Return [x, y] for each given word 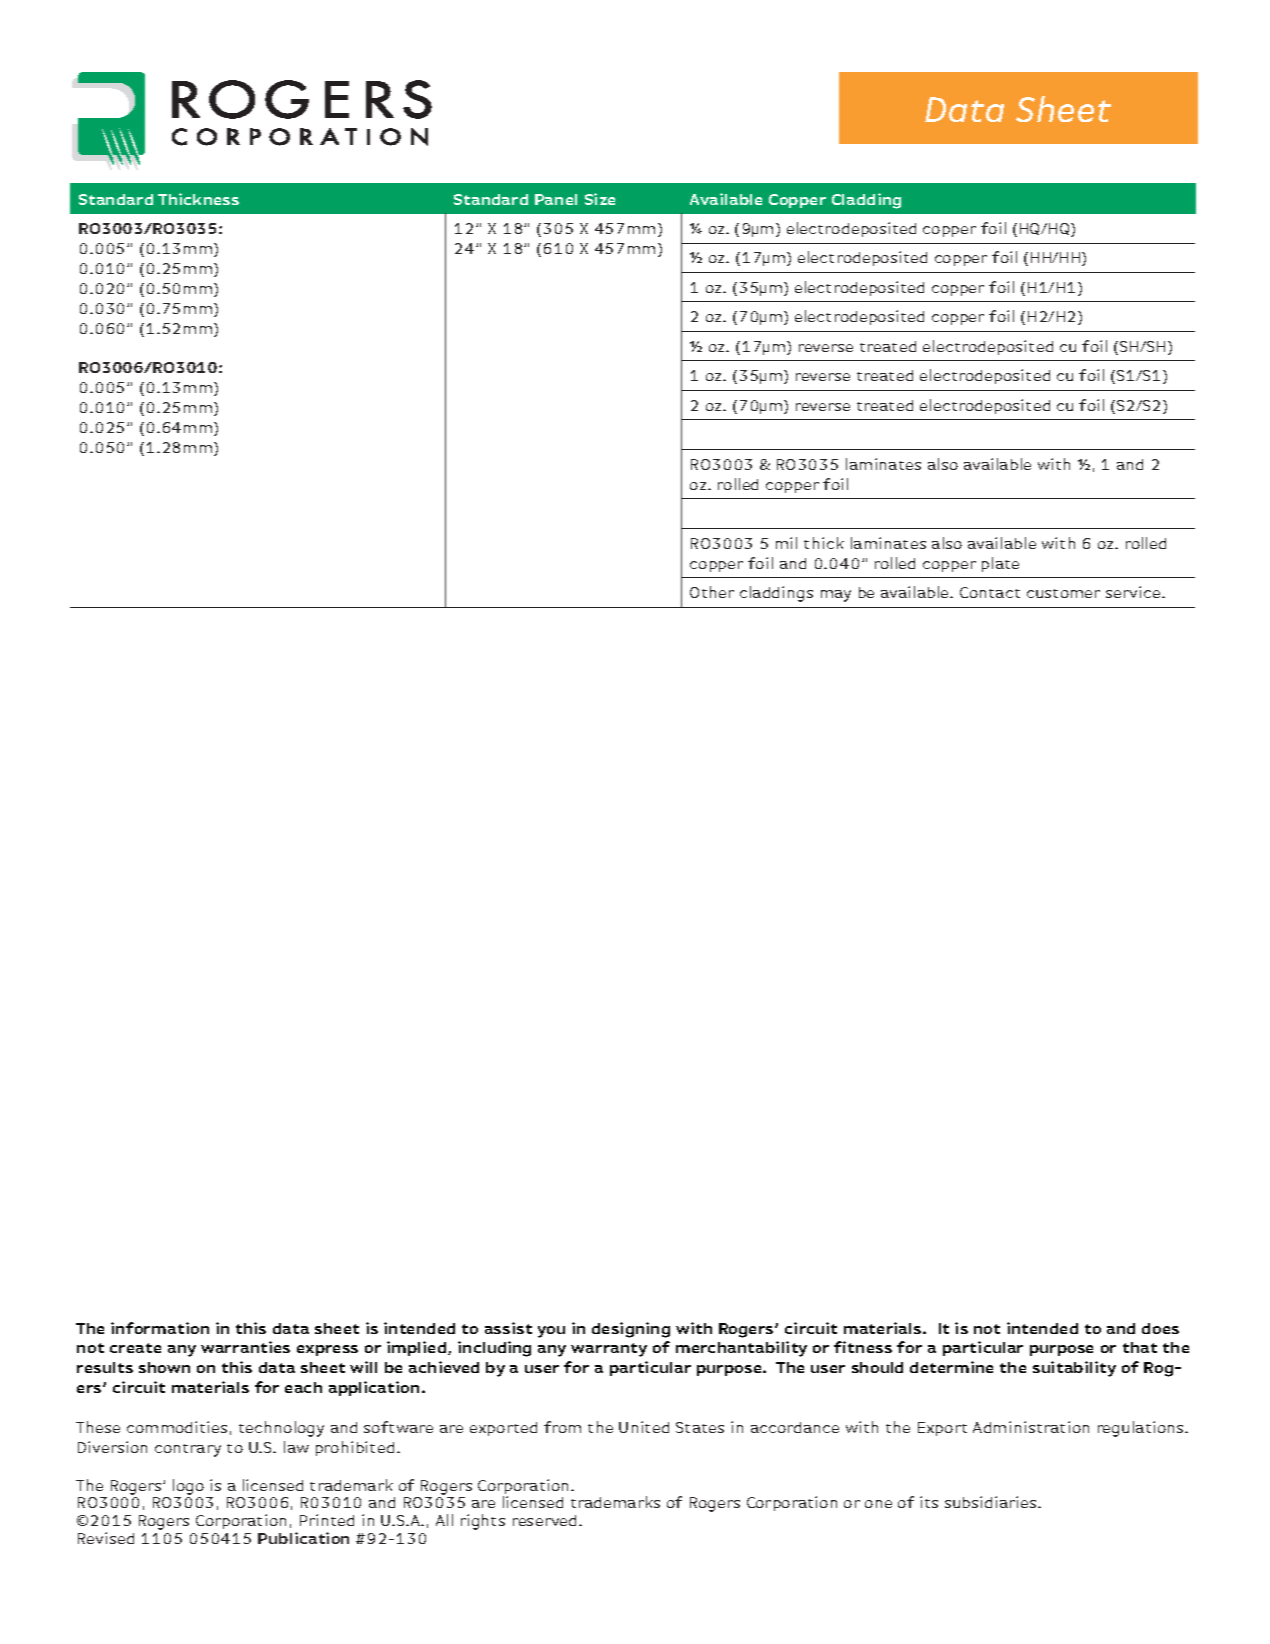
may [836, 596]
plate [1000, 564]
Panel [556, 199]
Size [600, 199]
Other [712, 592]
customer [1063, 593]
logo [188, 1487]
